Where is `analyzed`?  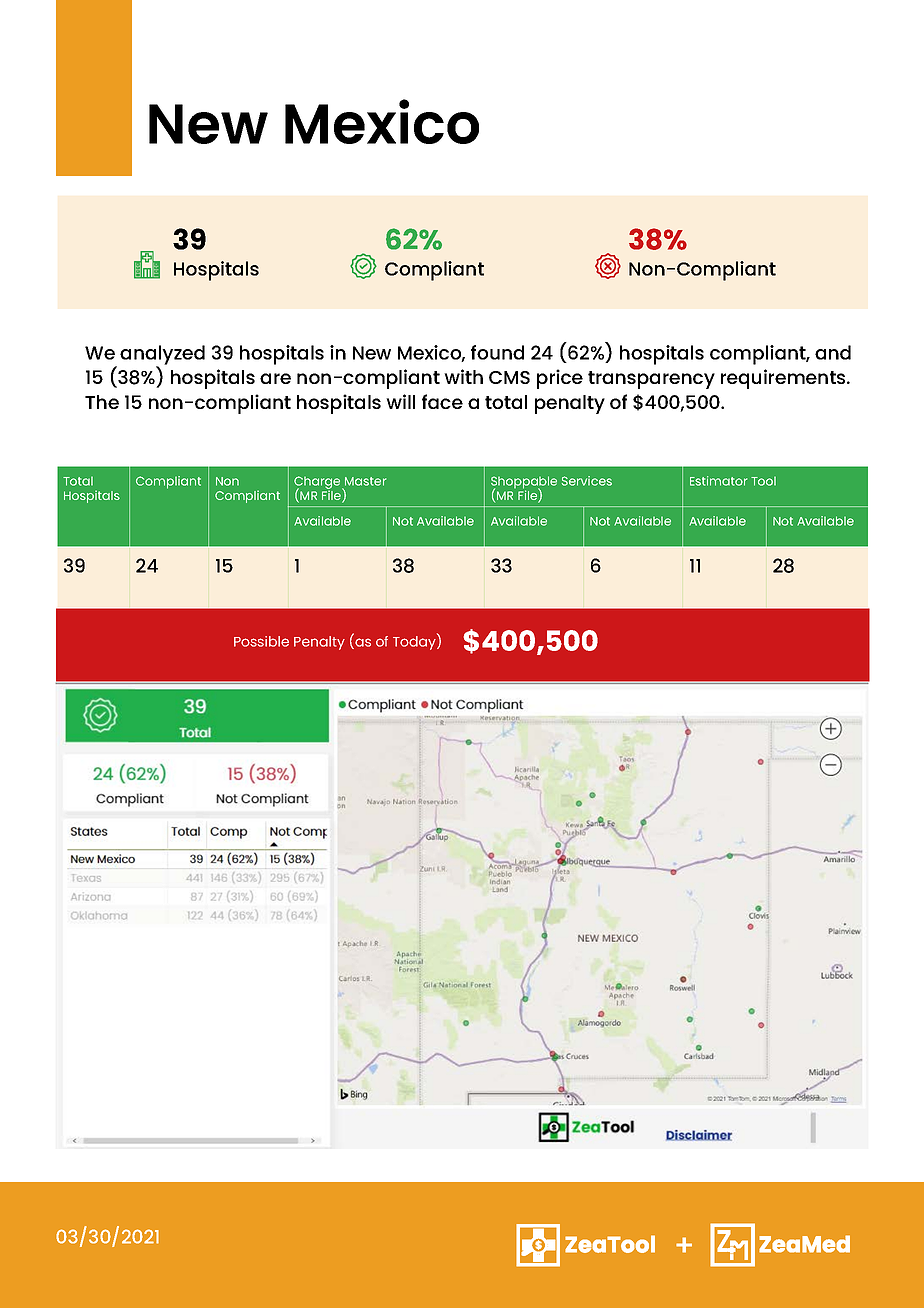
analyzed is located at coordinates (162, 356).
